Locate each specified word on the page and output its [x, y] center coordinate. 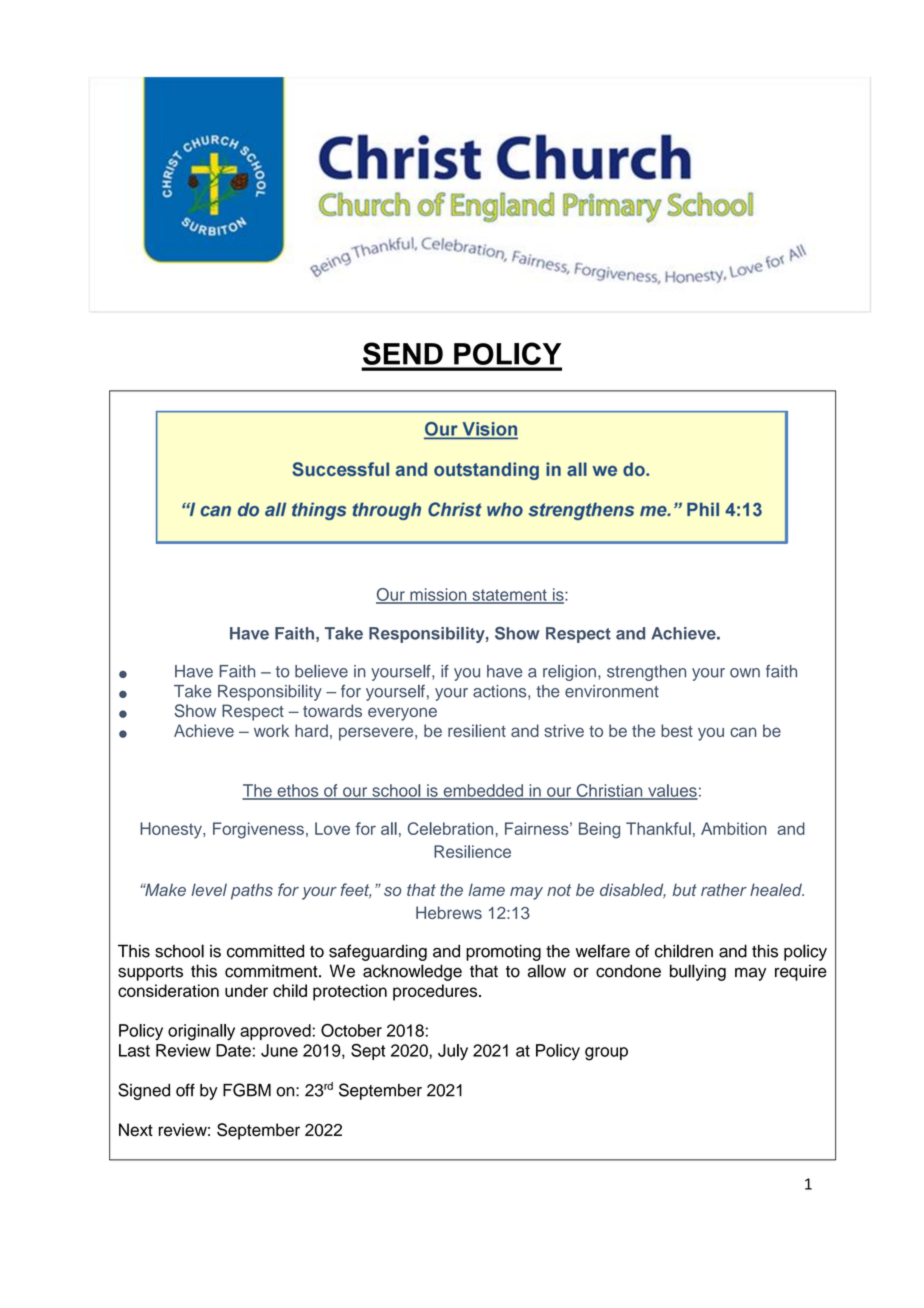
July [453, 1052]
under [246, 990]
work [271, 730]
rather [724, 889]
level [209, 889]
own [745, 673]
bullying [698, 972]
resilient [477, 730]
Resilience [472, 851]
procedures [436, 992]
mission [438, 595]
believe [321, 671]
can [743, 732]
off [185, 1090]
